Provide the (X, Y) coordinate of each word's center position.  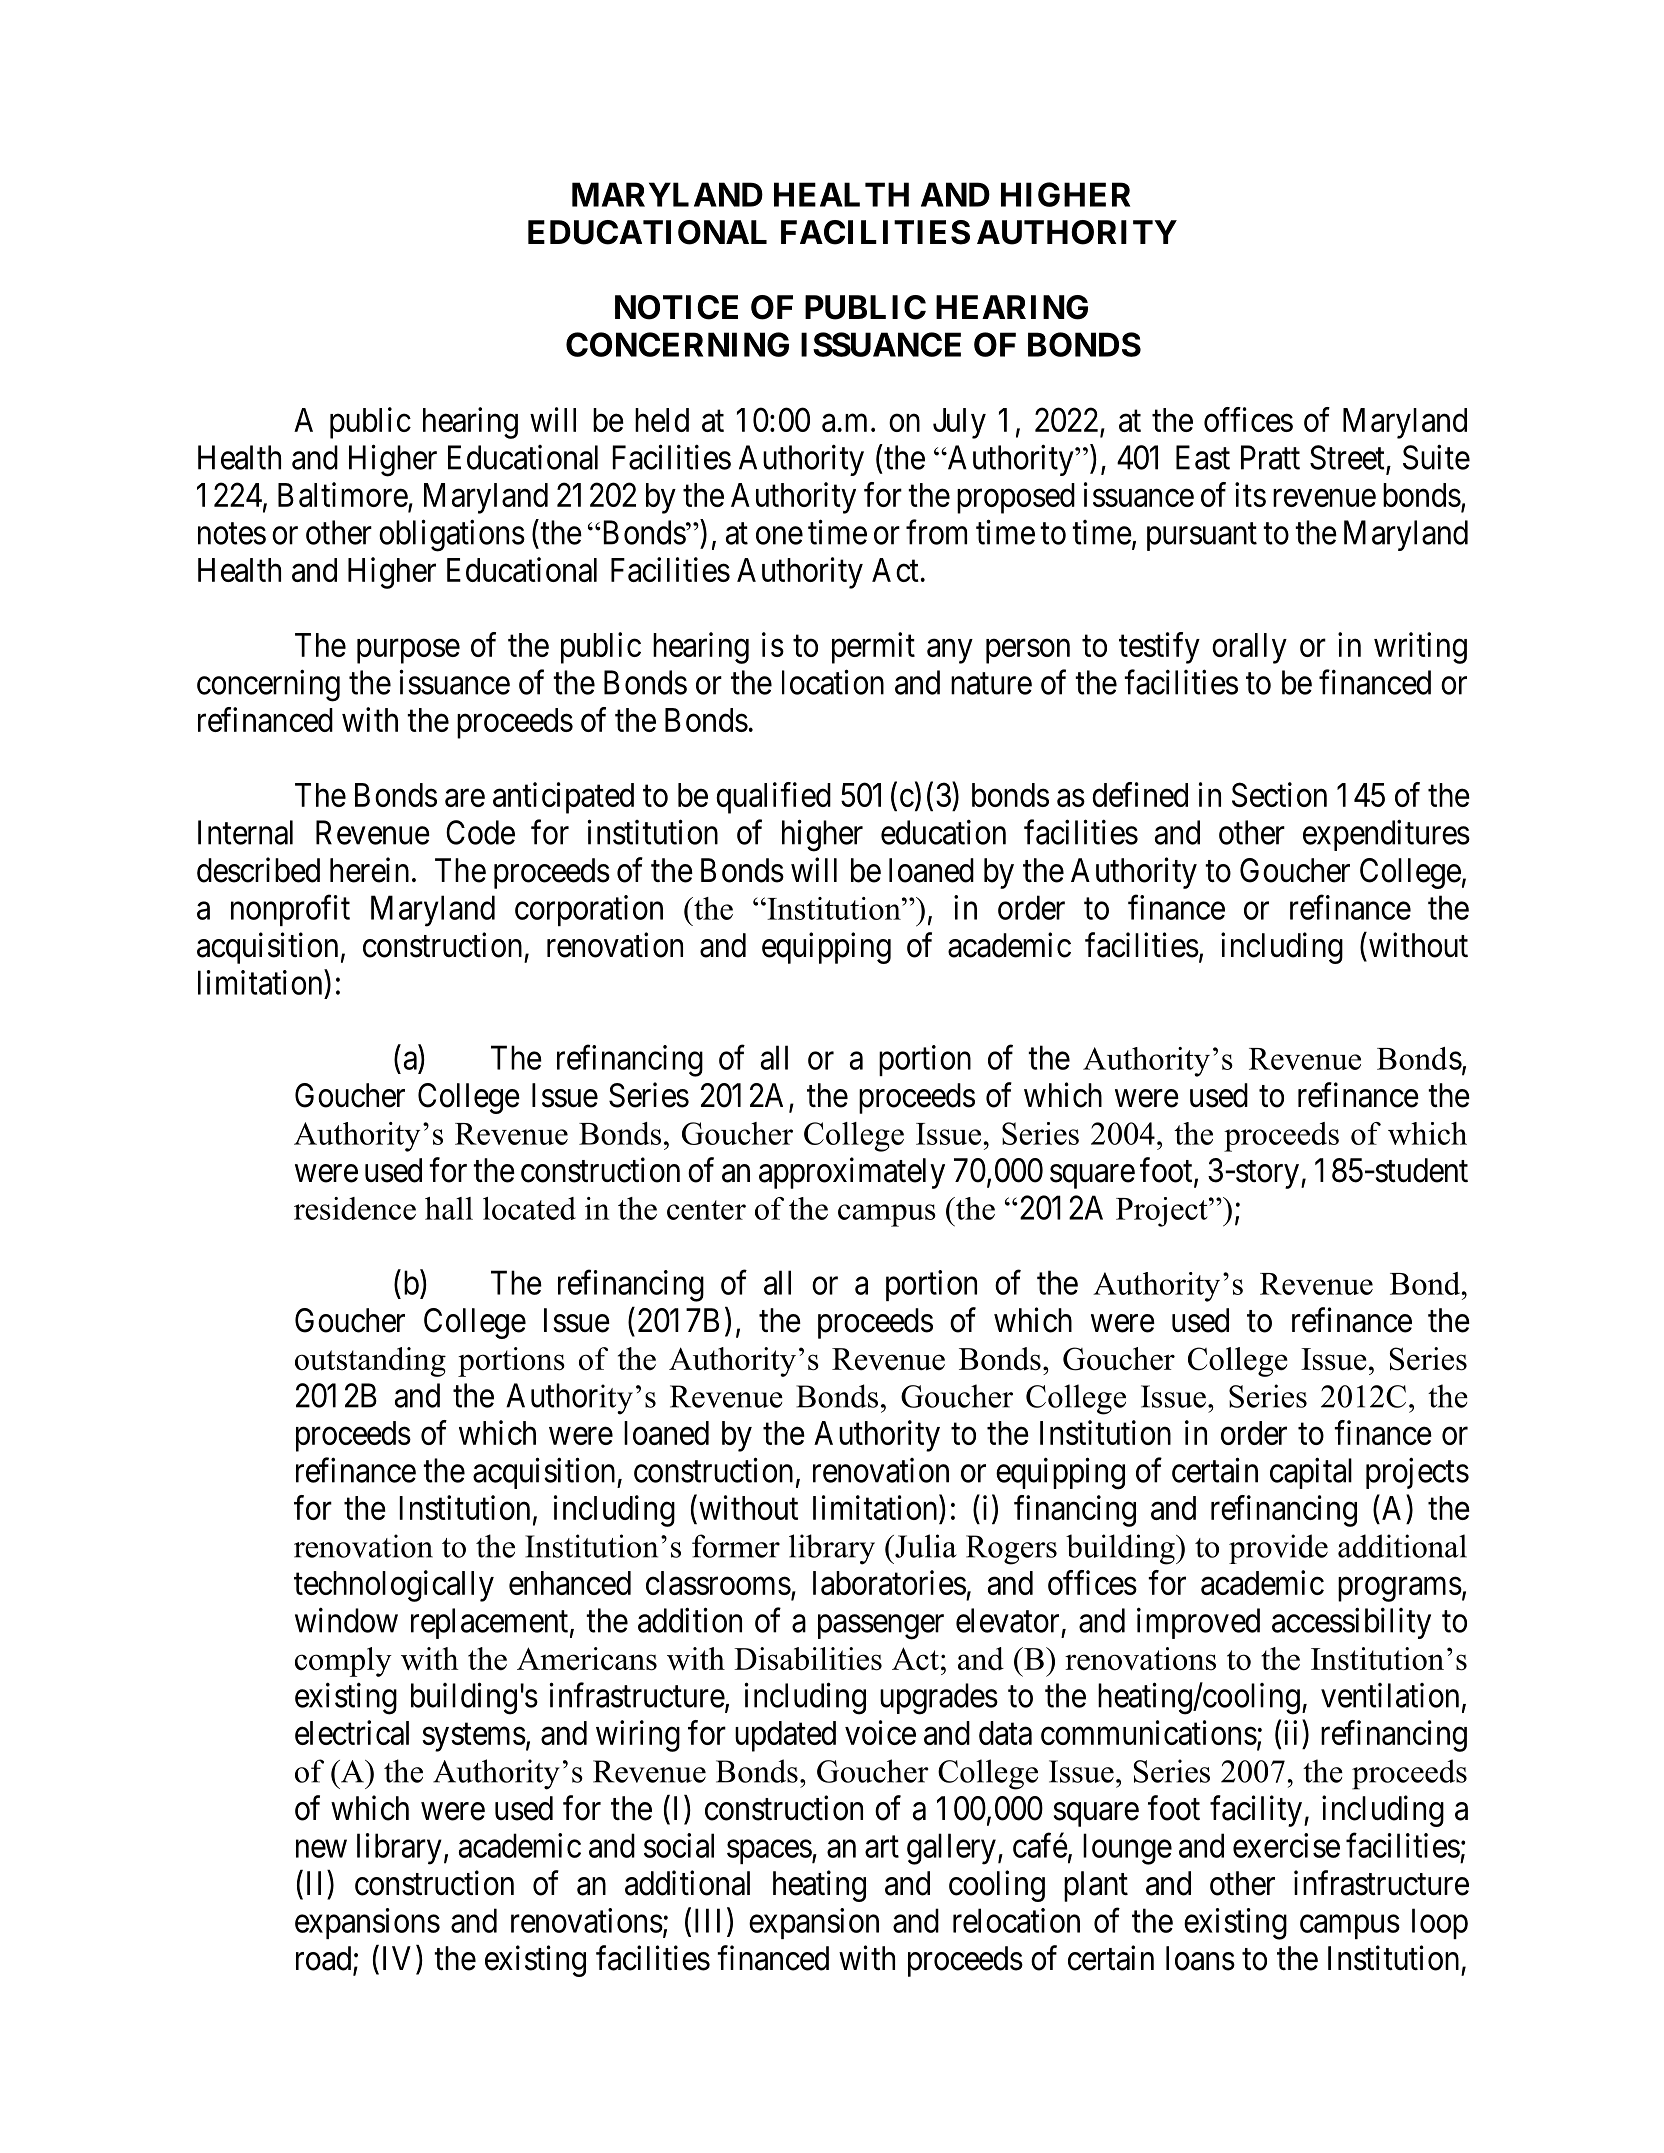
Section (1279, 794)
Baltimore (343, 494)
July (959, 423)
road (325, 1959)
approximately (852, 1173)
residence (355, 1208)
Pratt (1270, 457)
